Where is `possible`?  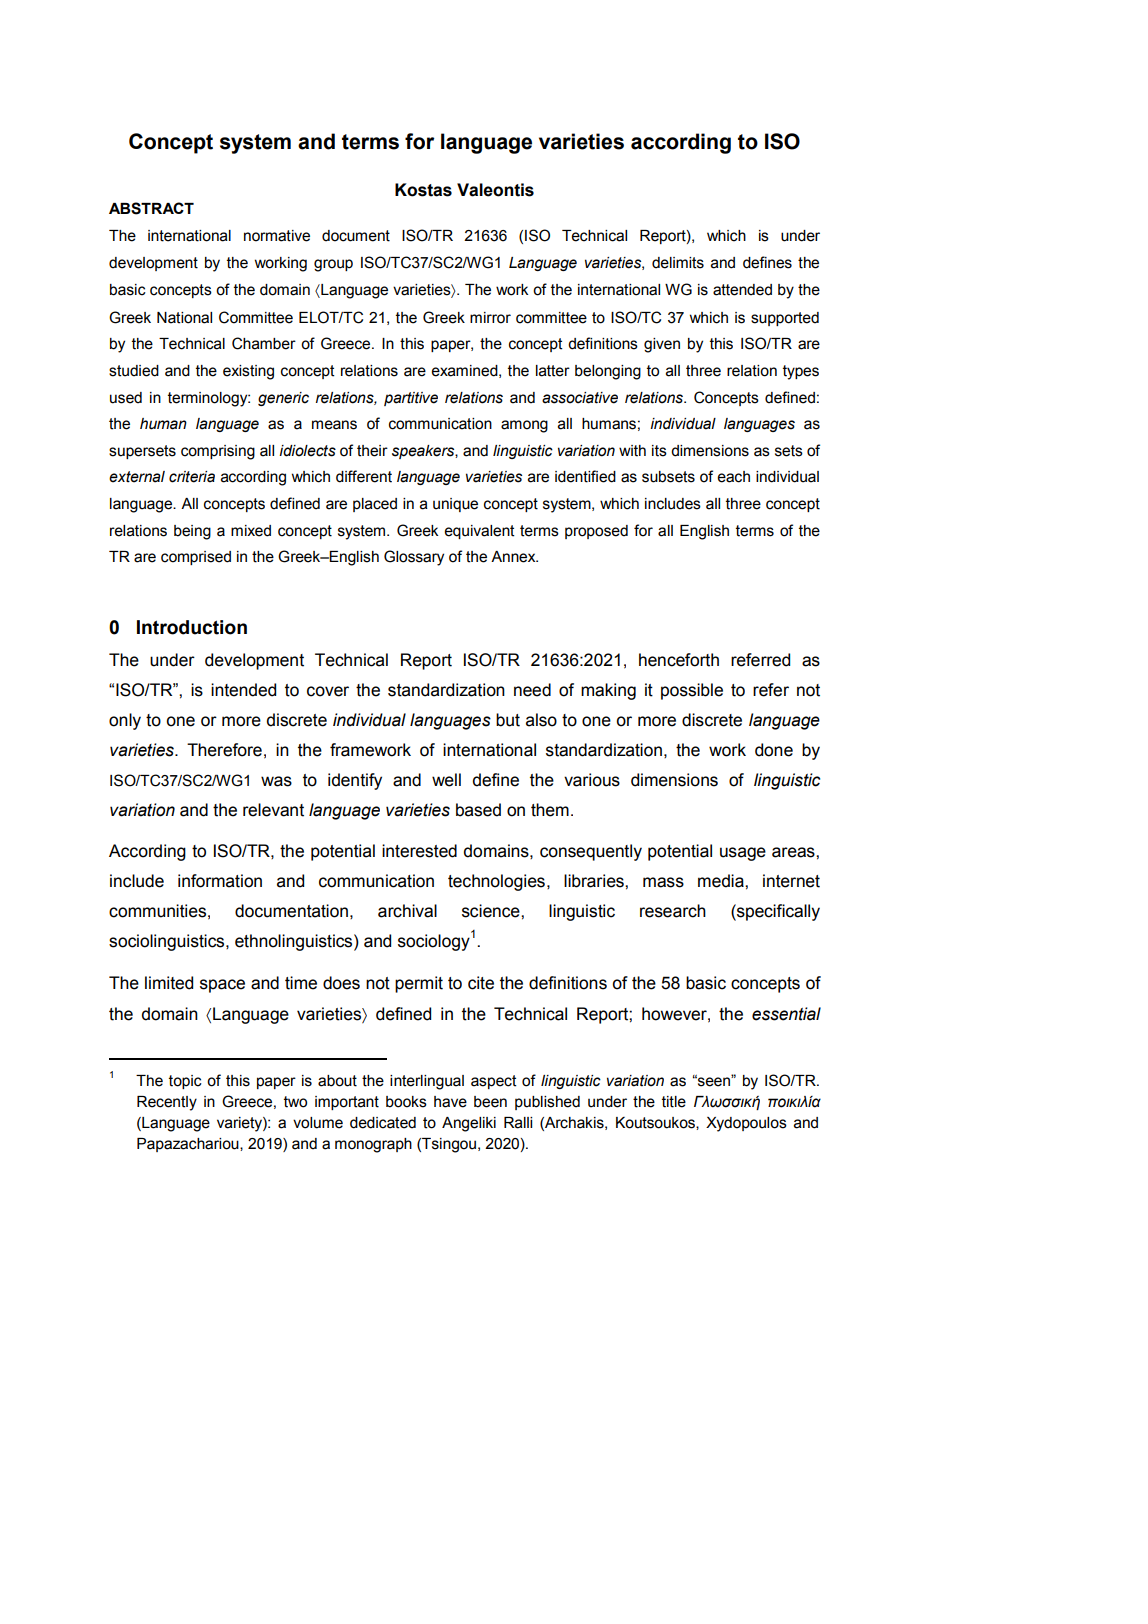
possible is located at coordinates (692, 691).
